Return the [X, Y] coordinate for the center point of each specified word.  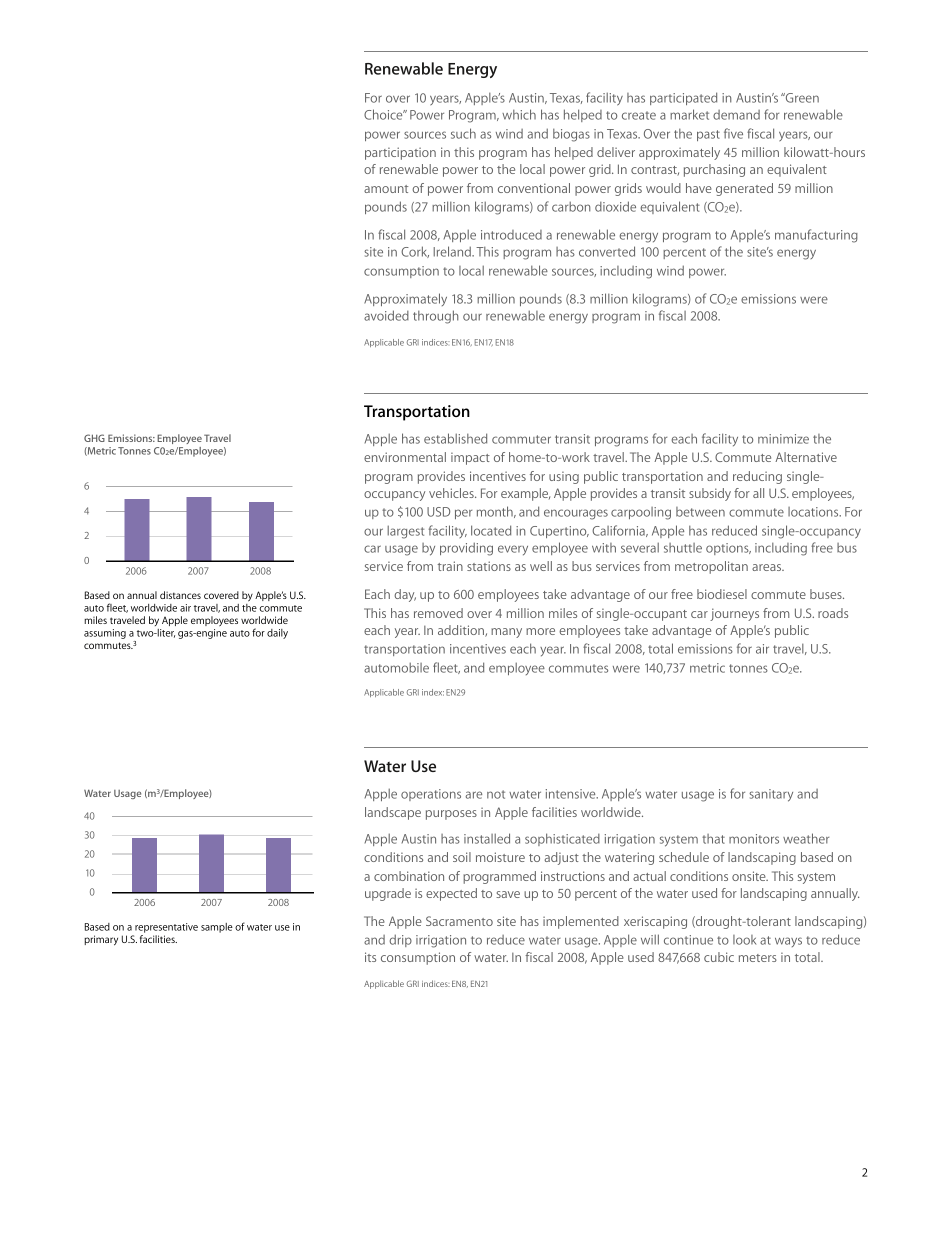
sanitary [771, 795]
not [496, 794]
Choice [384, 114]
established [455, 438]
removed [438, 613]
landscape [393, 813]
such [463, 133]
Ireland [453, 251]
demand [736, 115]
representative [165, 929]
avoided [386, 315]
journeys [734, 614]
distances [180, 595]
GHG [94, 438]
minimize [783, 439]
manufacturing [816, 236]
